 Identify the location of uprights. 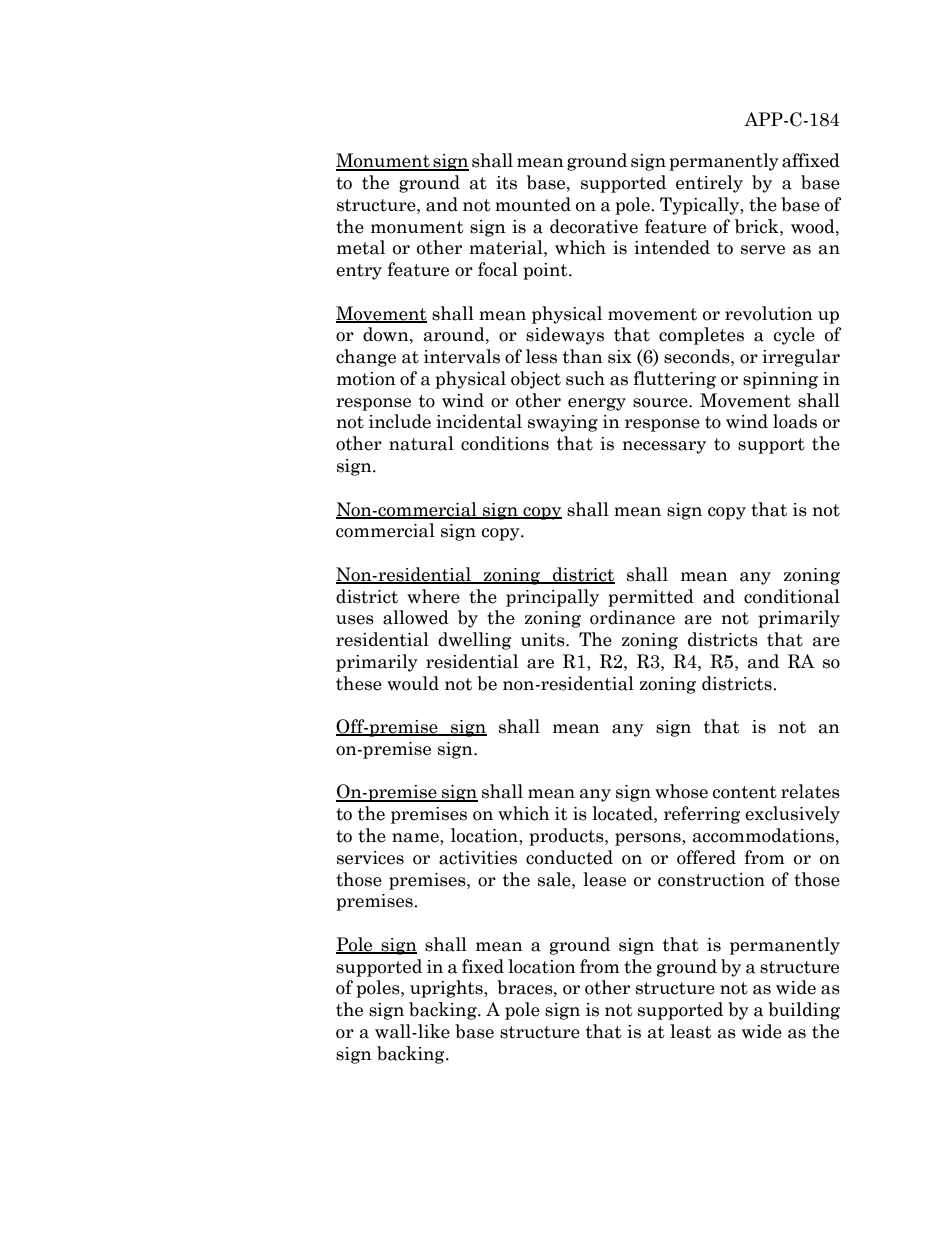
(447, 989).
